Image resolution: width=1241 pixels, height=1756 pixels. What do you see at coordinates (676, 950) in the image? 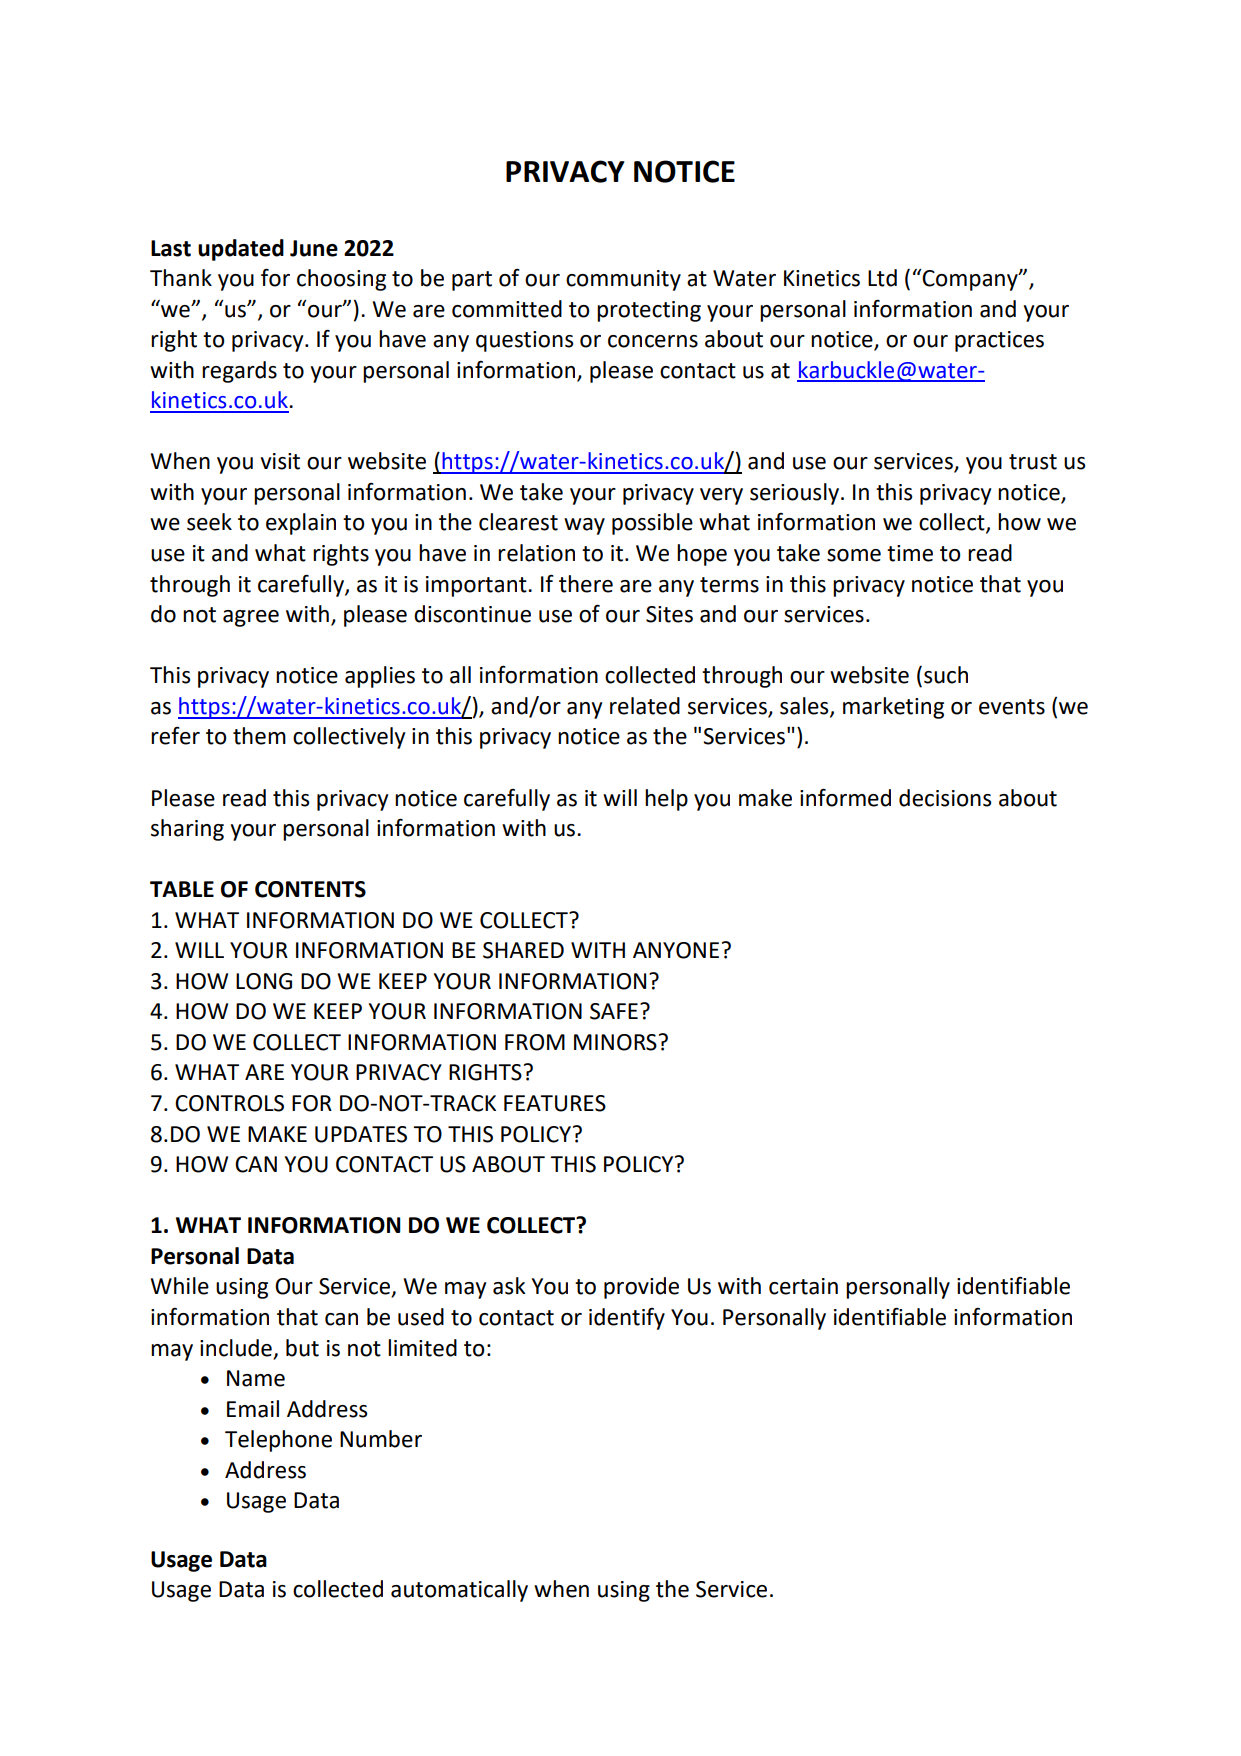
I see `ANYONE` at bounding box center [676, 950].
